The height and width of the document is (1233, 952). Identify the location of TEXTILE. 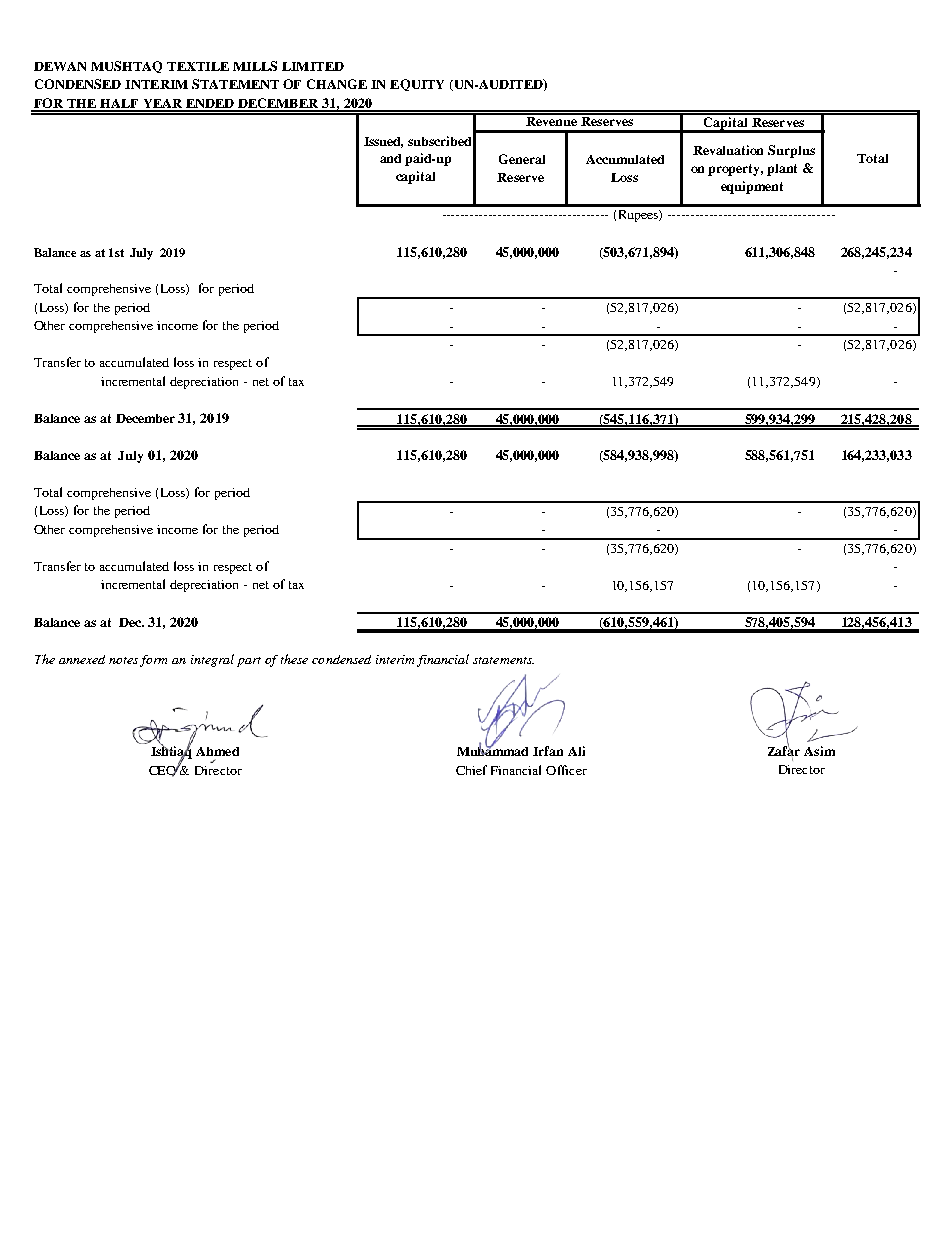
(198, 66).
